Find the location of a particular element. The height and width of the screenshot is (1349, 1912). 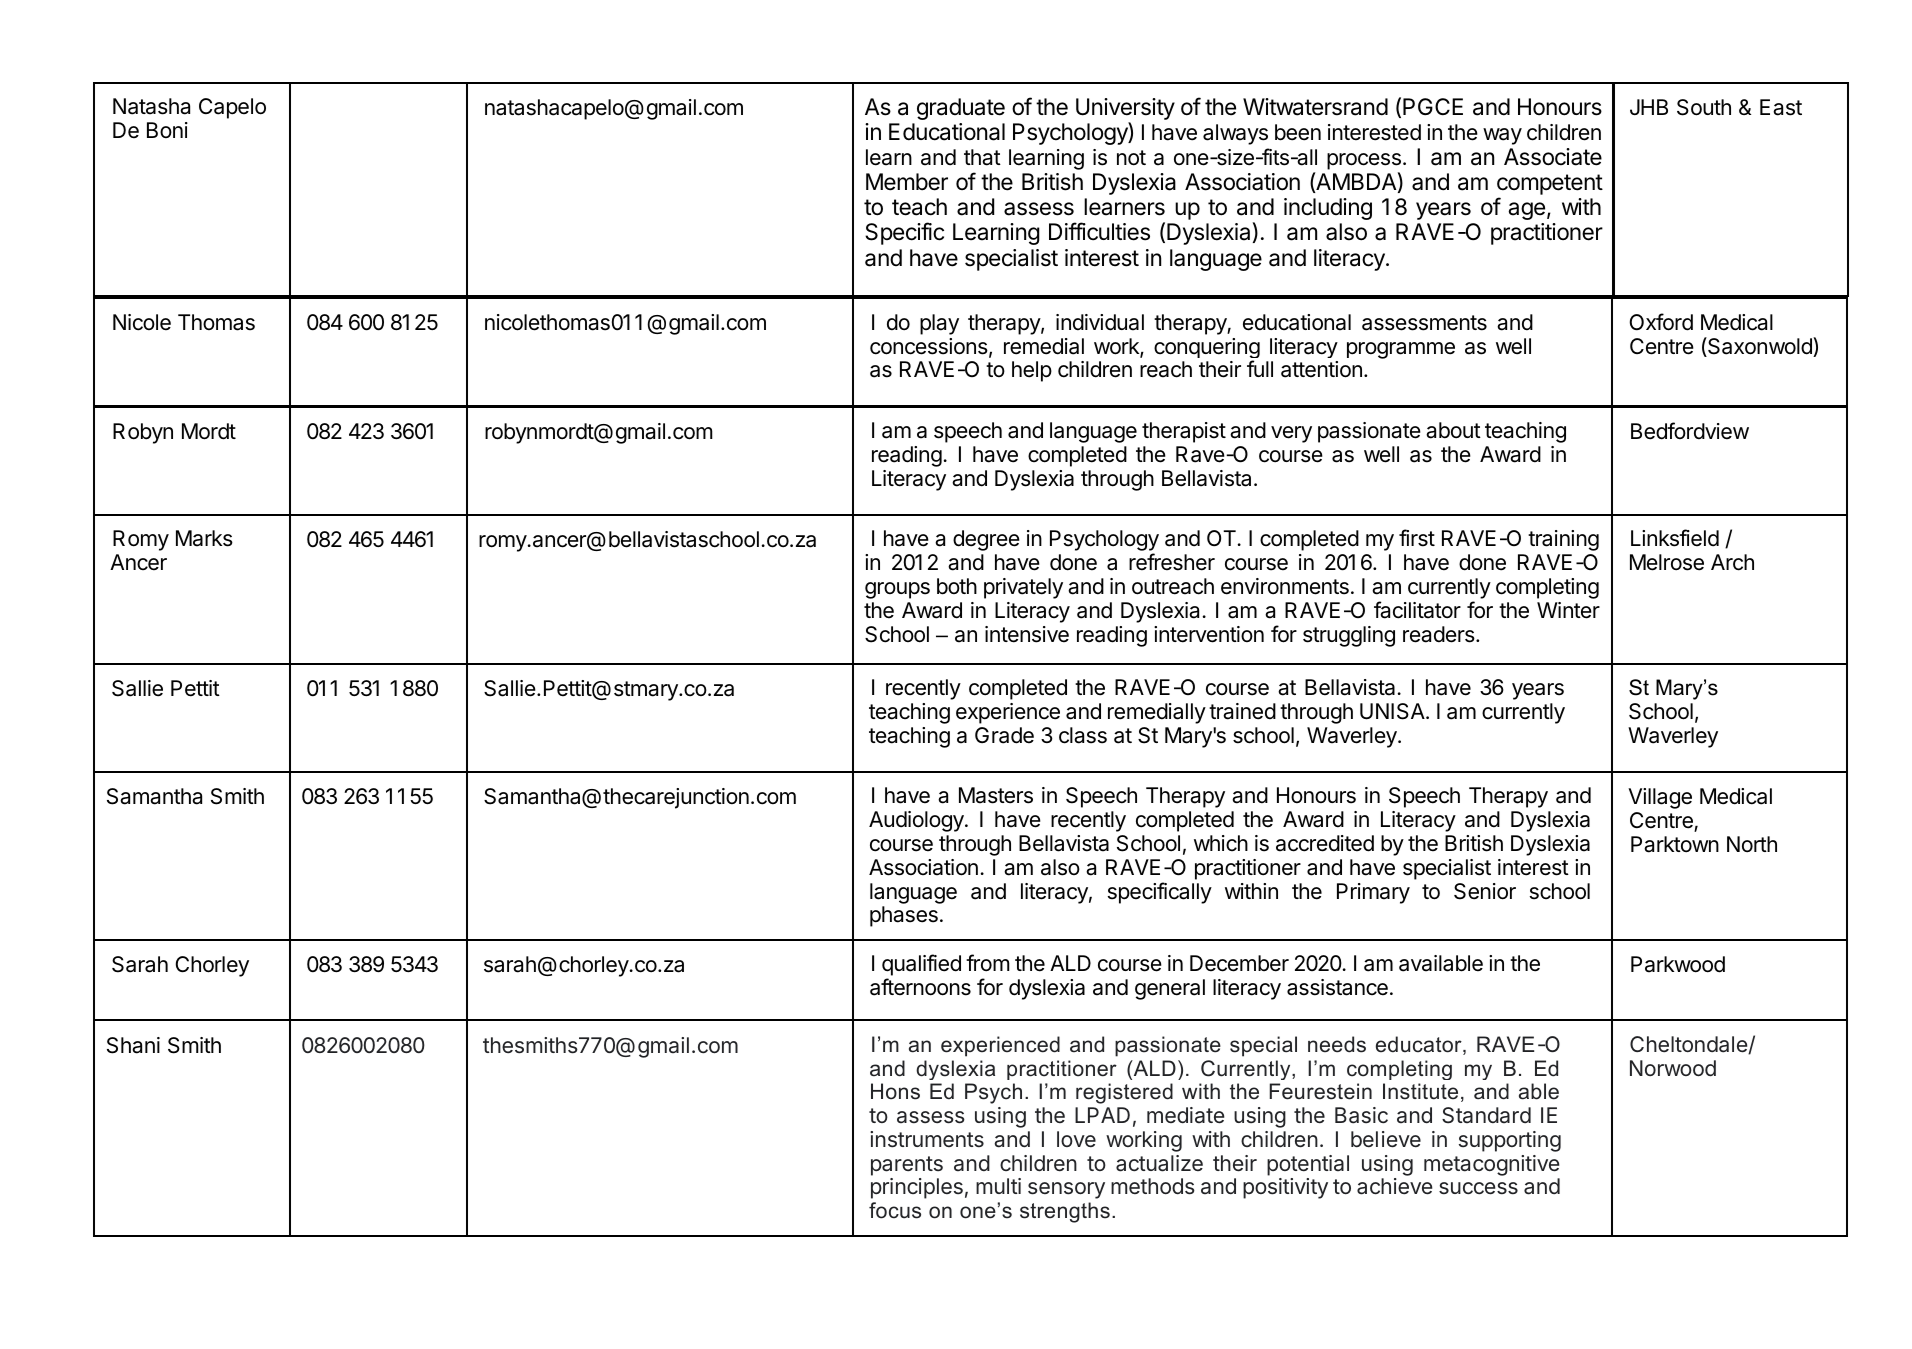

Senior is located at coordinates (1485, 891).
